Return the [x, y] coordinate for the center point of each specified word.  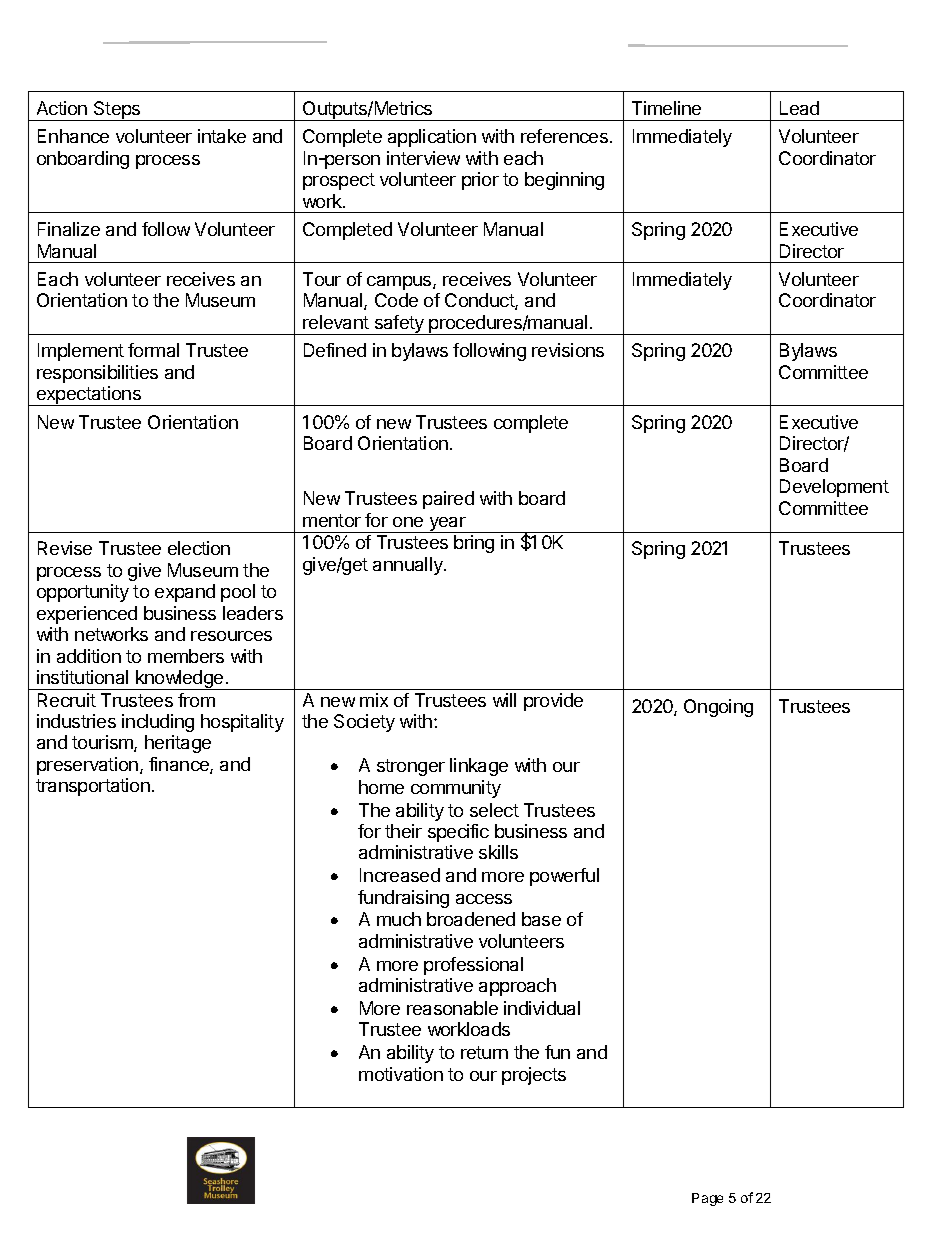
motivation [401, 1074]
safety [399, 325]
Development [834, 488]
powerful [564, 877]
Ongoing [718, 708]
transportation [93, 787]
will [504, 700]
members [186, 656]
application [432, 138]
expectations [89, 396]
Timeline [666, 108]
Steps [117, 111]
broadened [471, 919]
